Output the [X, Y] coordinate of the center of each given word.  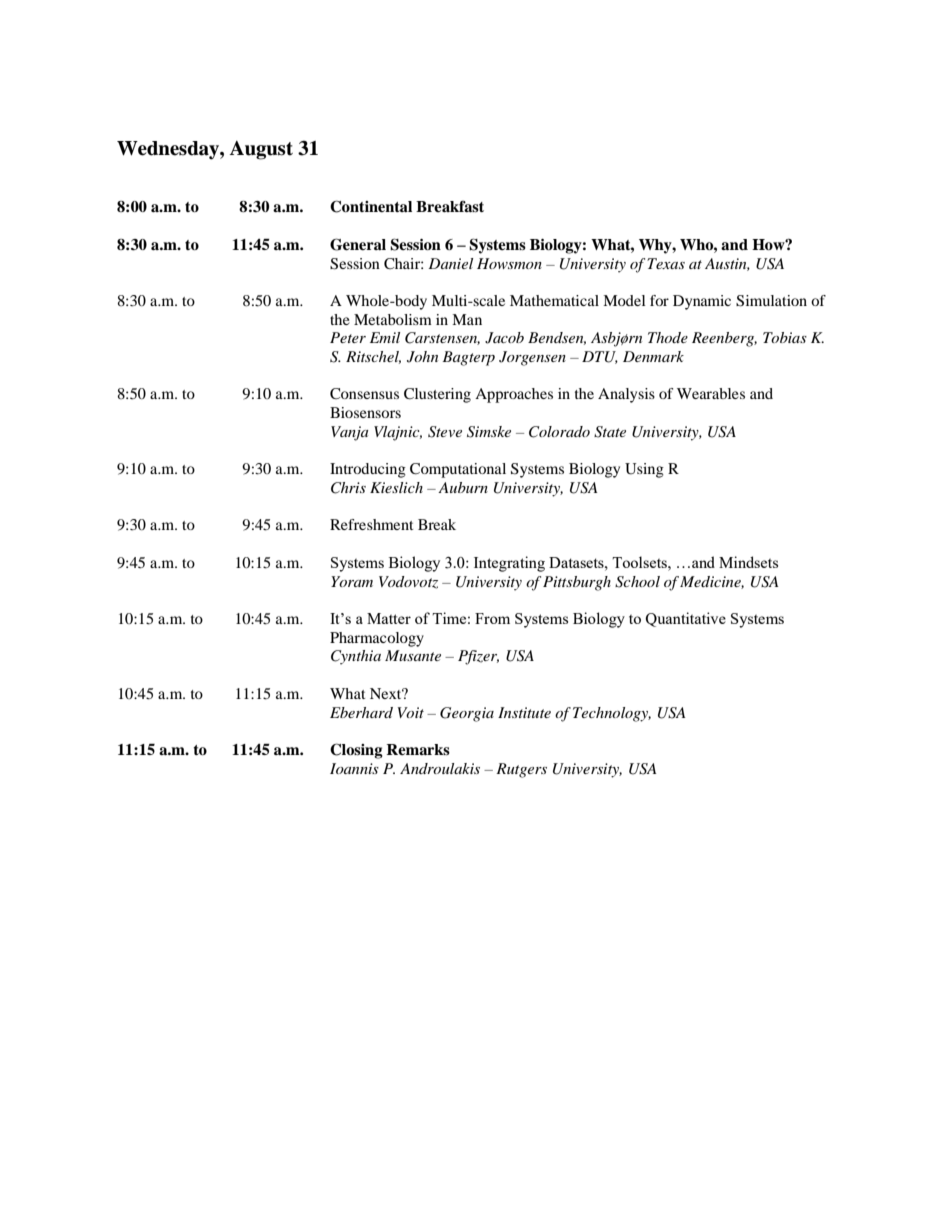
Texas [666, 263]
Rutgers [521, 770]
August [261, 150]
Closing [356, 751]
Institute [524, 712]
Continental [371, 206]
